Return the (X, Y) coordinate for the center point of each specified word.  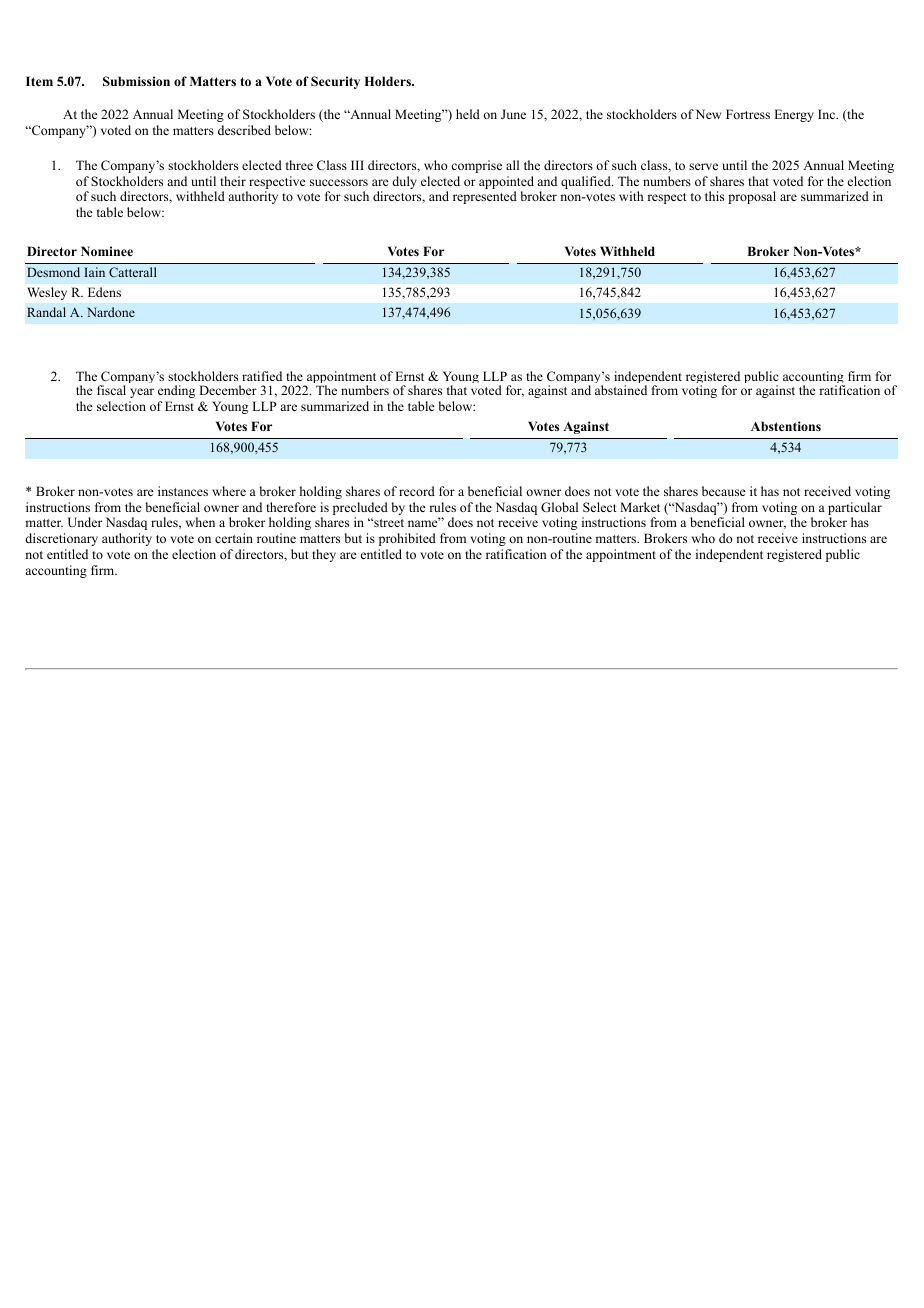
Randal (46, 312)
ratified (262, 376)
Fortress (748, 114)
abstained (621, 390)
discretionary (61, 539)
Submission (136, 81)
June (513, 114)
